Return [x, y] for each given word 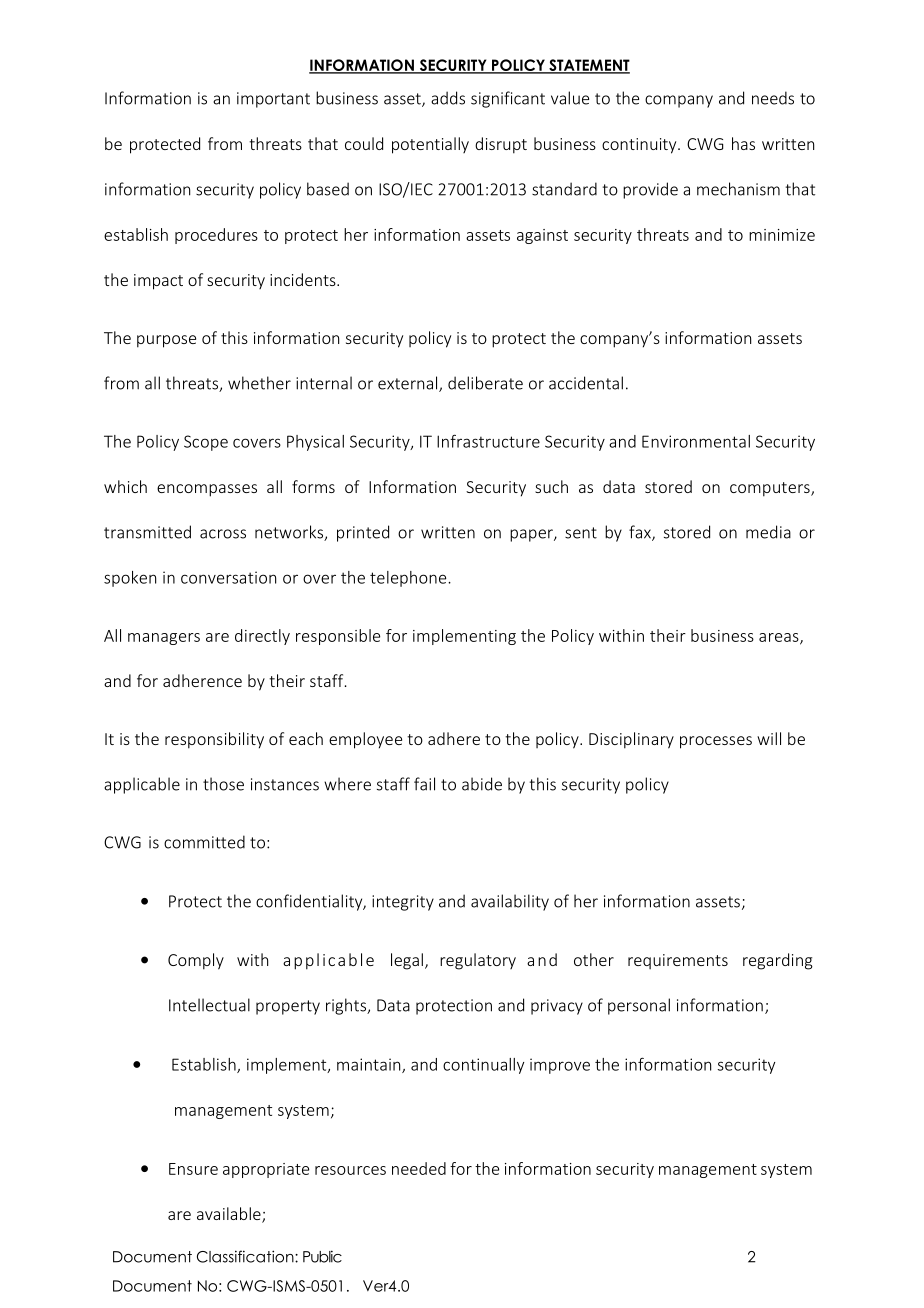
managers [164, 639]
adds [448, 98]
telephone [409, 579]
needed [419, 1168]
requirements [678, 961]
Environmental [696, 441]
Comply [196, 961]
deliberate [485, 383]
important [273, 100]
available [230, 1215]
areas [780, 638]
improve [560, 1066]
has [743, 143]
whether [259, 383]
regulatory [478, 961]
